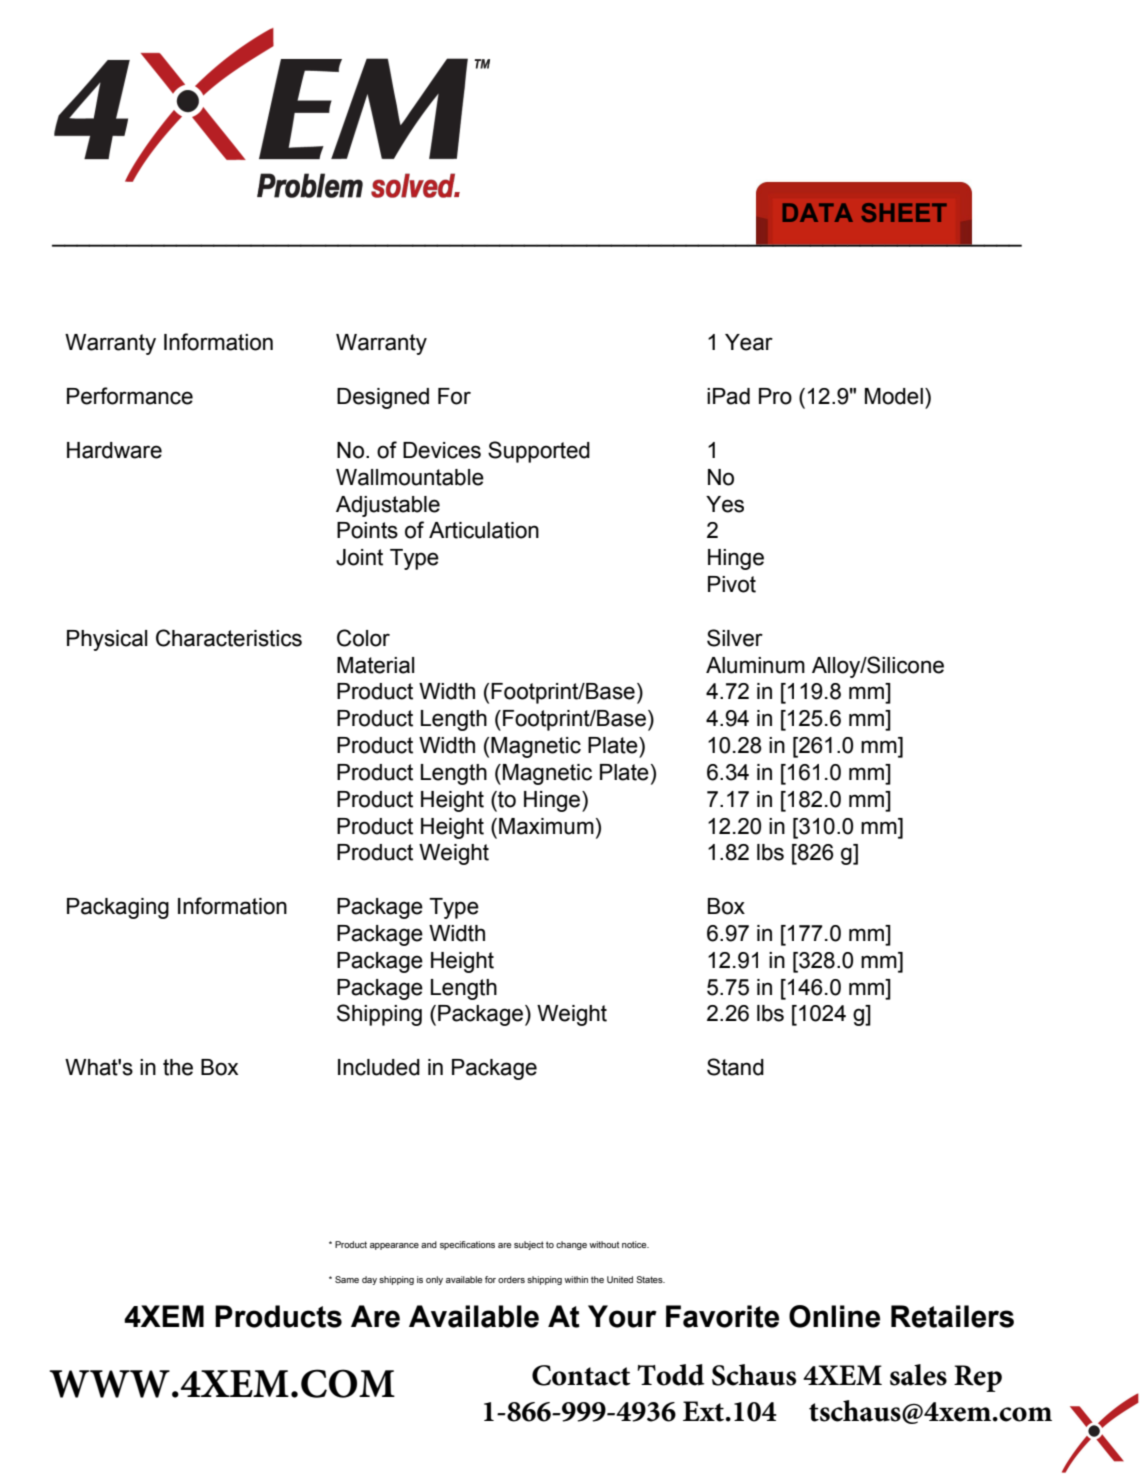 This page has width=1140, height=1476. Describe the element at coordinates (735, 1067) in the page. I see `Stand` at that location.
